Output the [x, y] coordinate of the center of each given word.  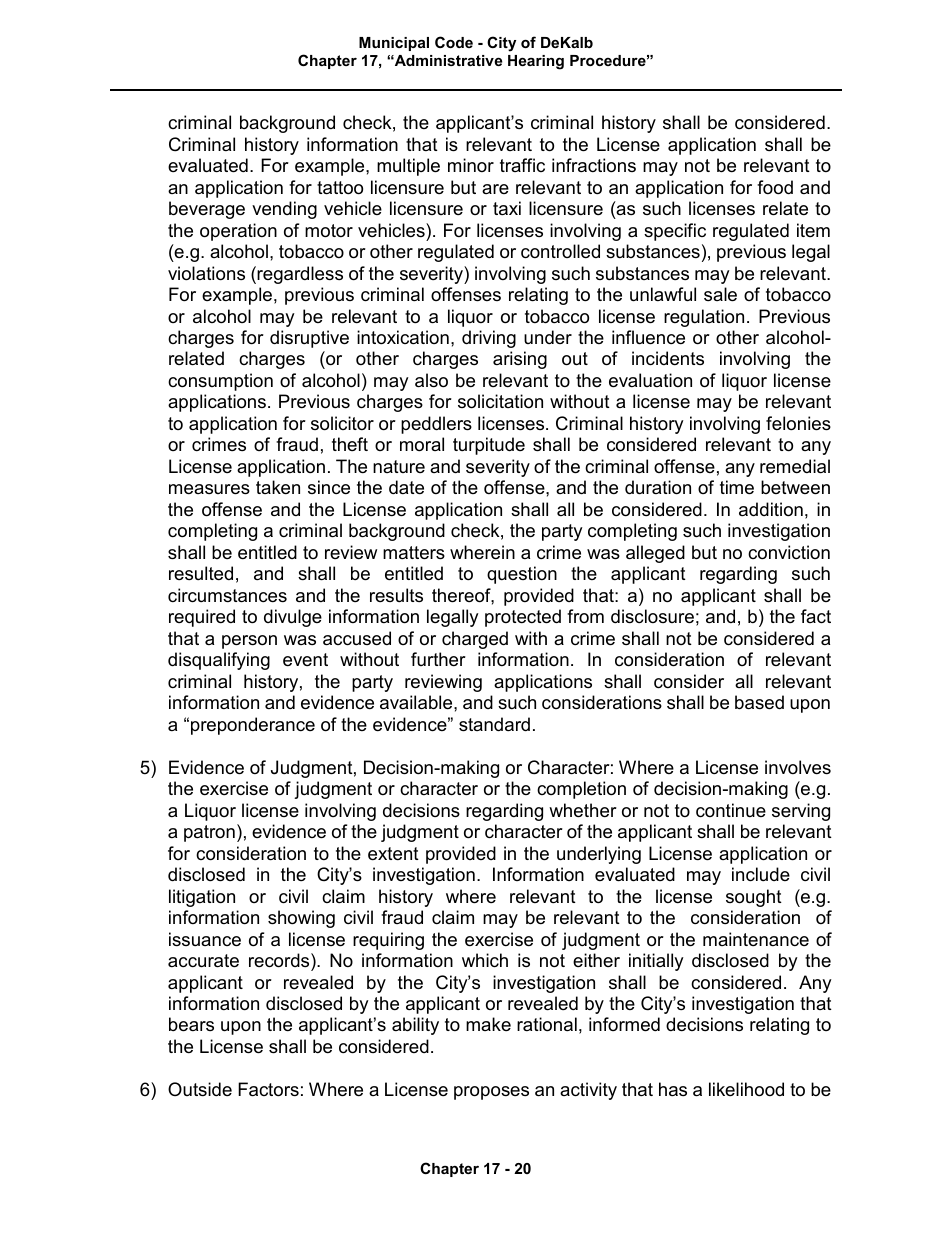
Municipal [394, 44]
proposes [491, 1093]
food [775, 187]
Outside [200, 1089]
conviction [789, 552]
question [522, 575]
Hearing [536, 62]
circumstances [227, 595]
